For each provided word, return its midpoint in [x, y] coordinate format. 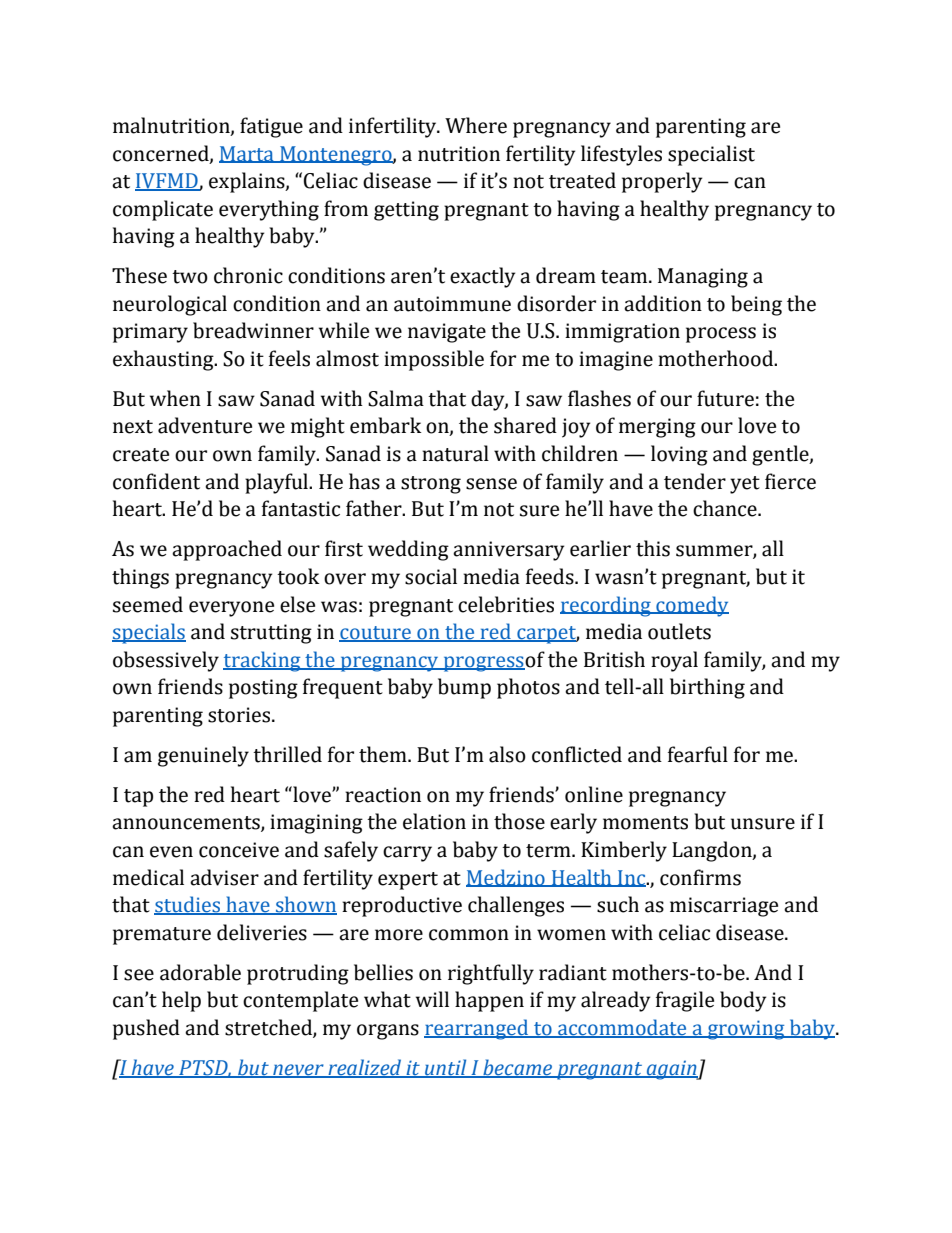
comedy [691, 606]
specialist [711, 155]
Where [476, 125]
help [181, 1001]
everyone [231, 609]
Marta [247, 154]
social [431, 576]
